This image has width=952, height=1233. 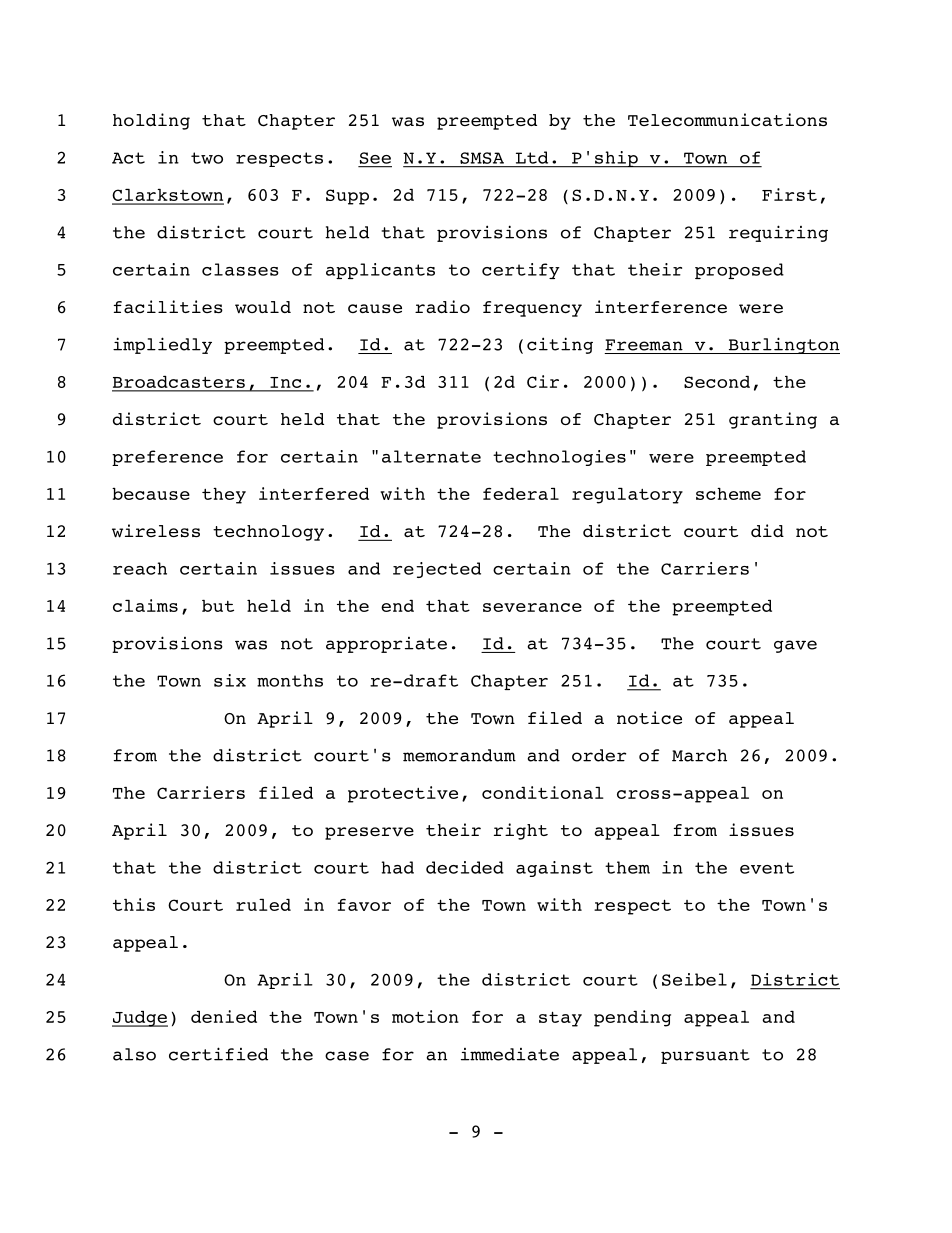 I want to click on granting, so click(x=773, y=420).
